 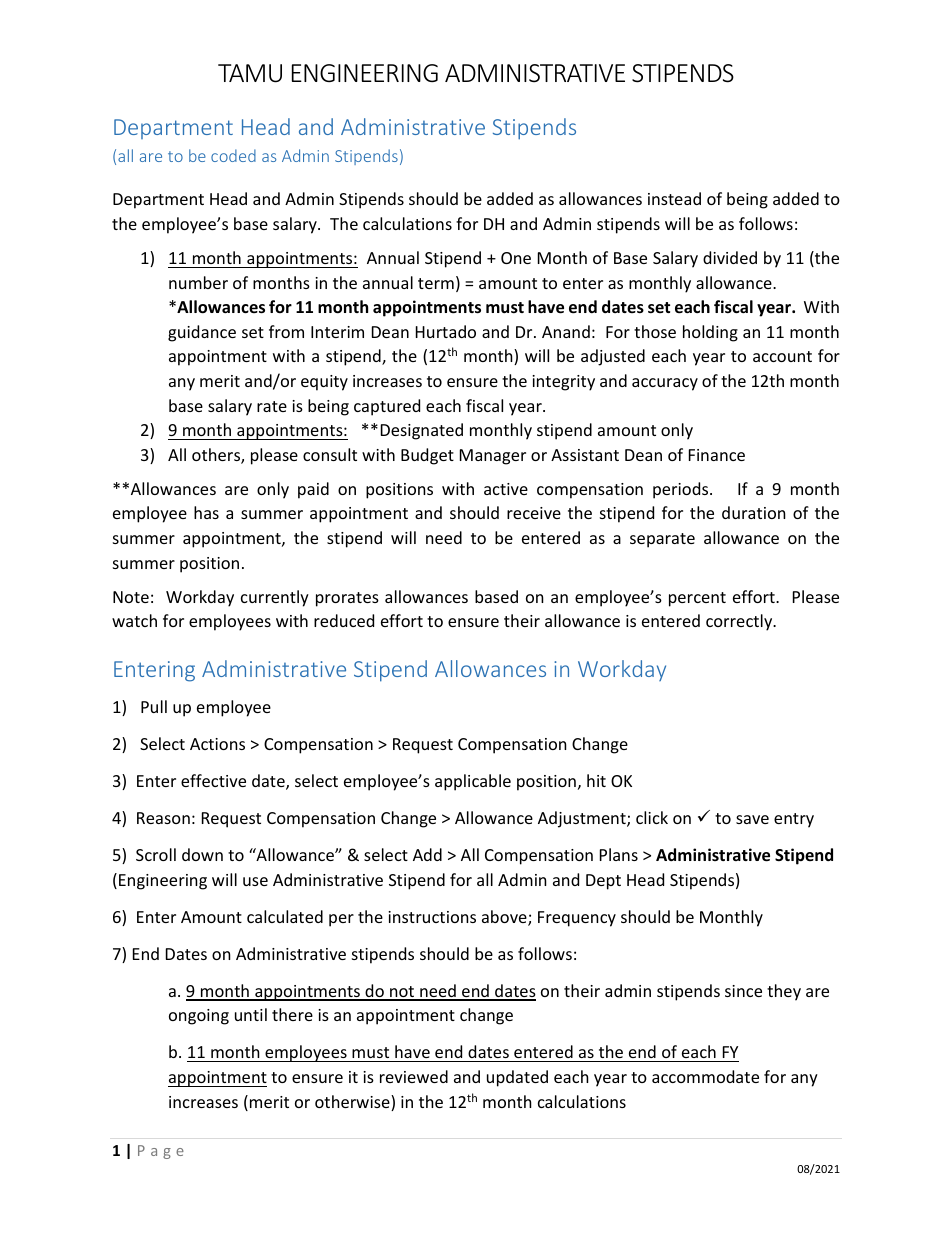 I want to click on instructions, so click(x=432, y=917).
